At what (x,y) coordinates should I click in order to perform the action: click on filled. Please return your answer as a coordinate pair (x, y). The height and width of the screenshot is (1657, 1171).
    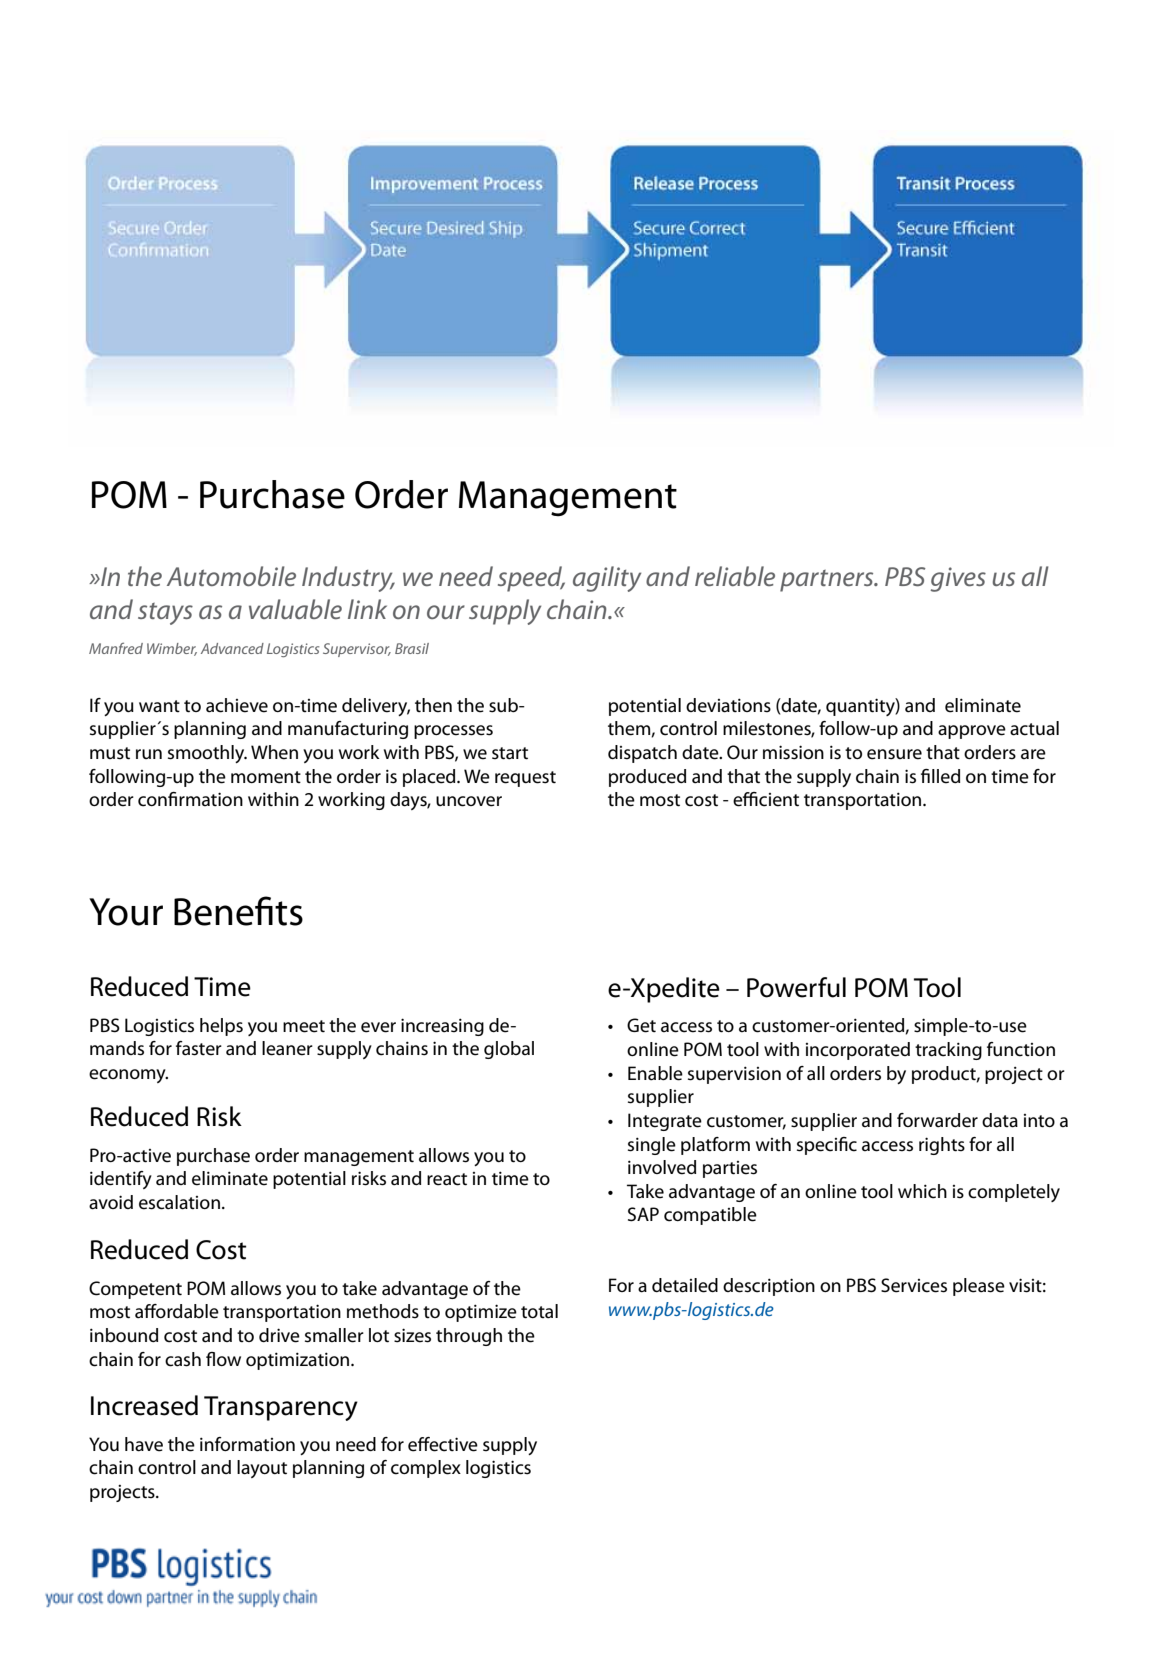
    Looking at the image, I should click on (940, 776).
